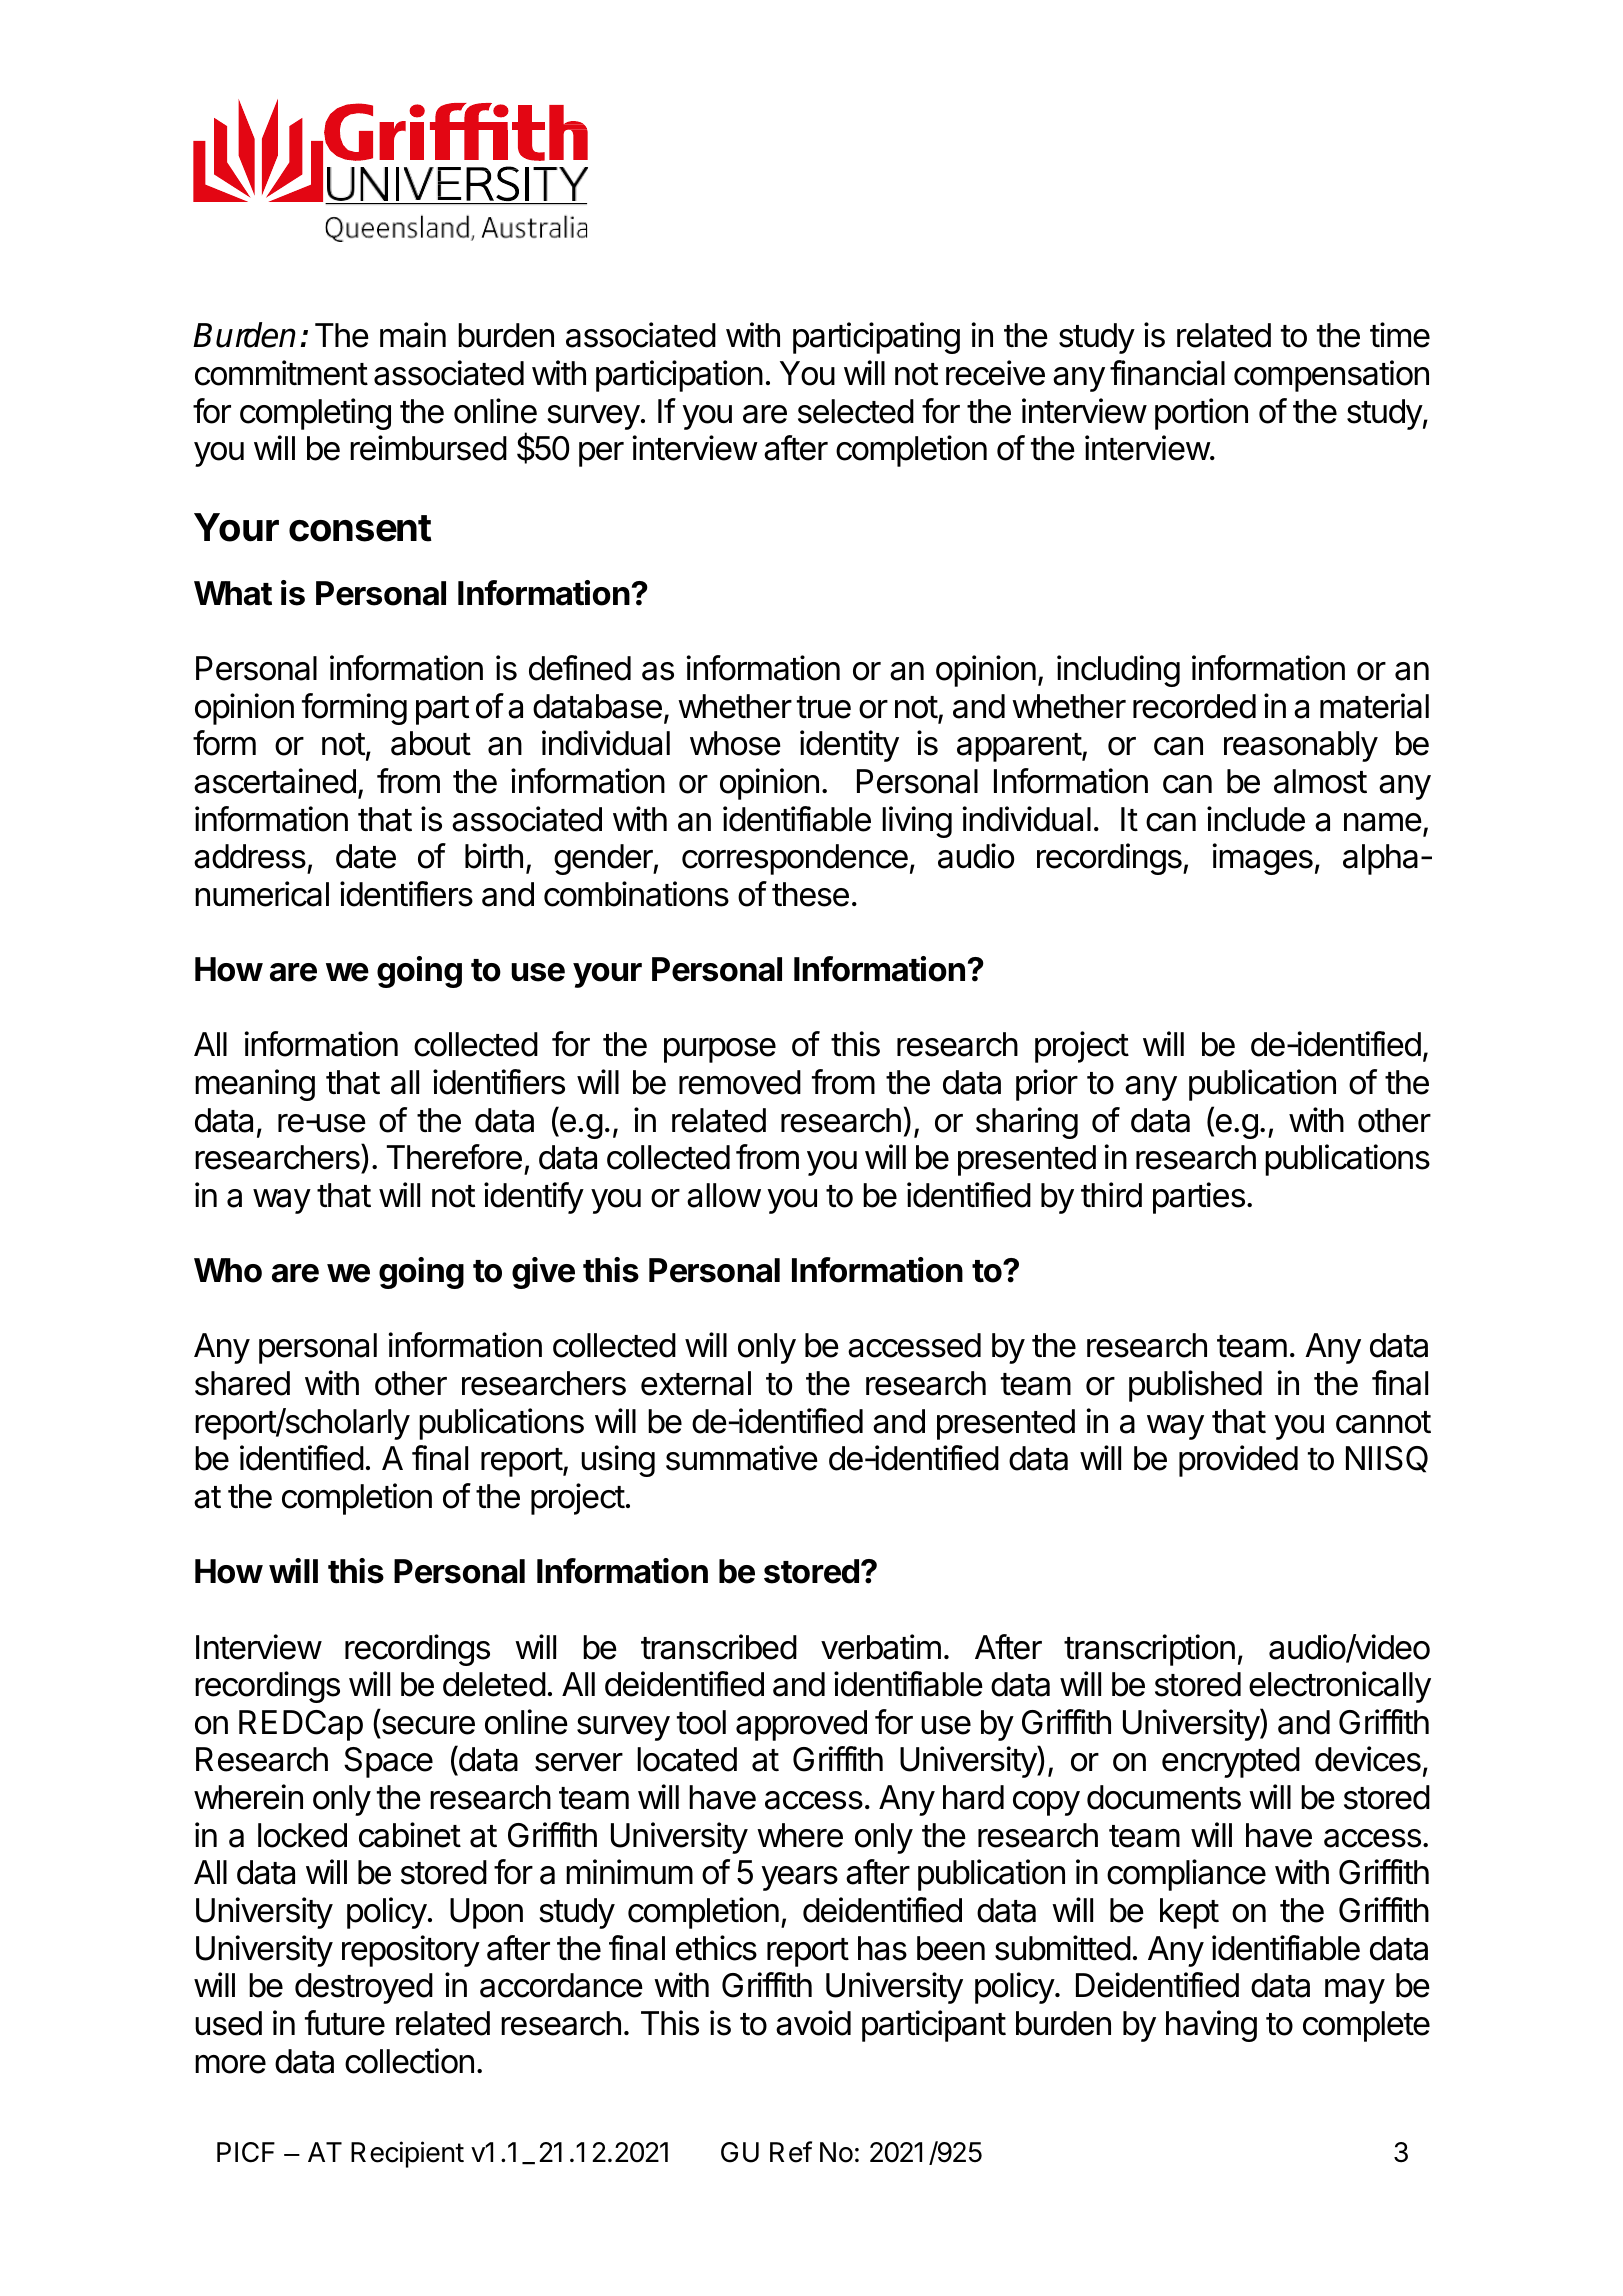  What do you see at coordinates (813, 2023) in the screenshot?
I see `avoid` at bounding box center [813, 2023].
